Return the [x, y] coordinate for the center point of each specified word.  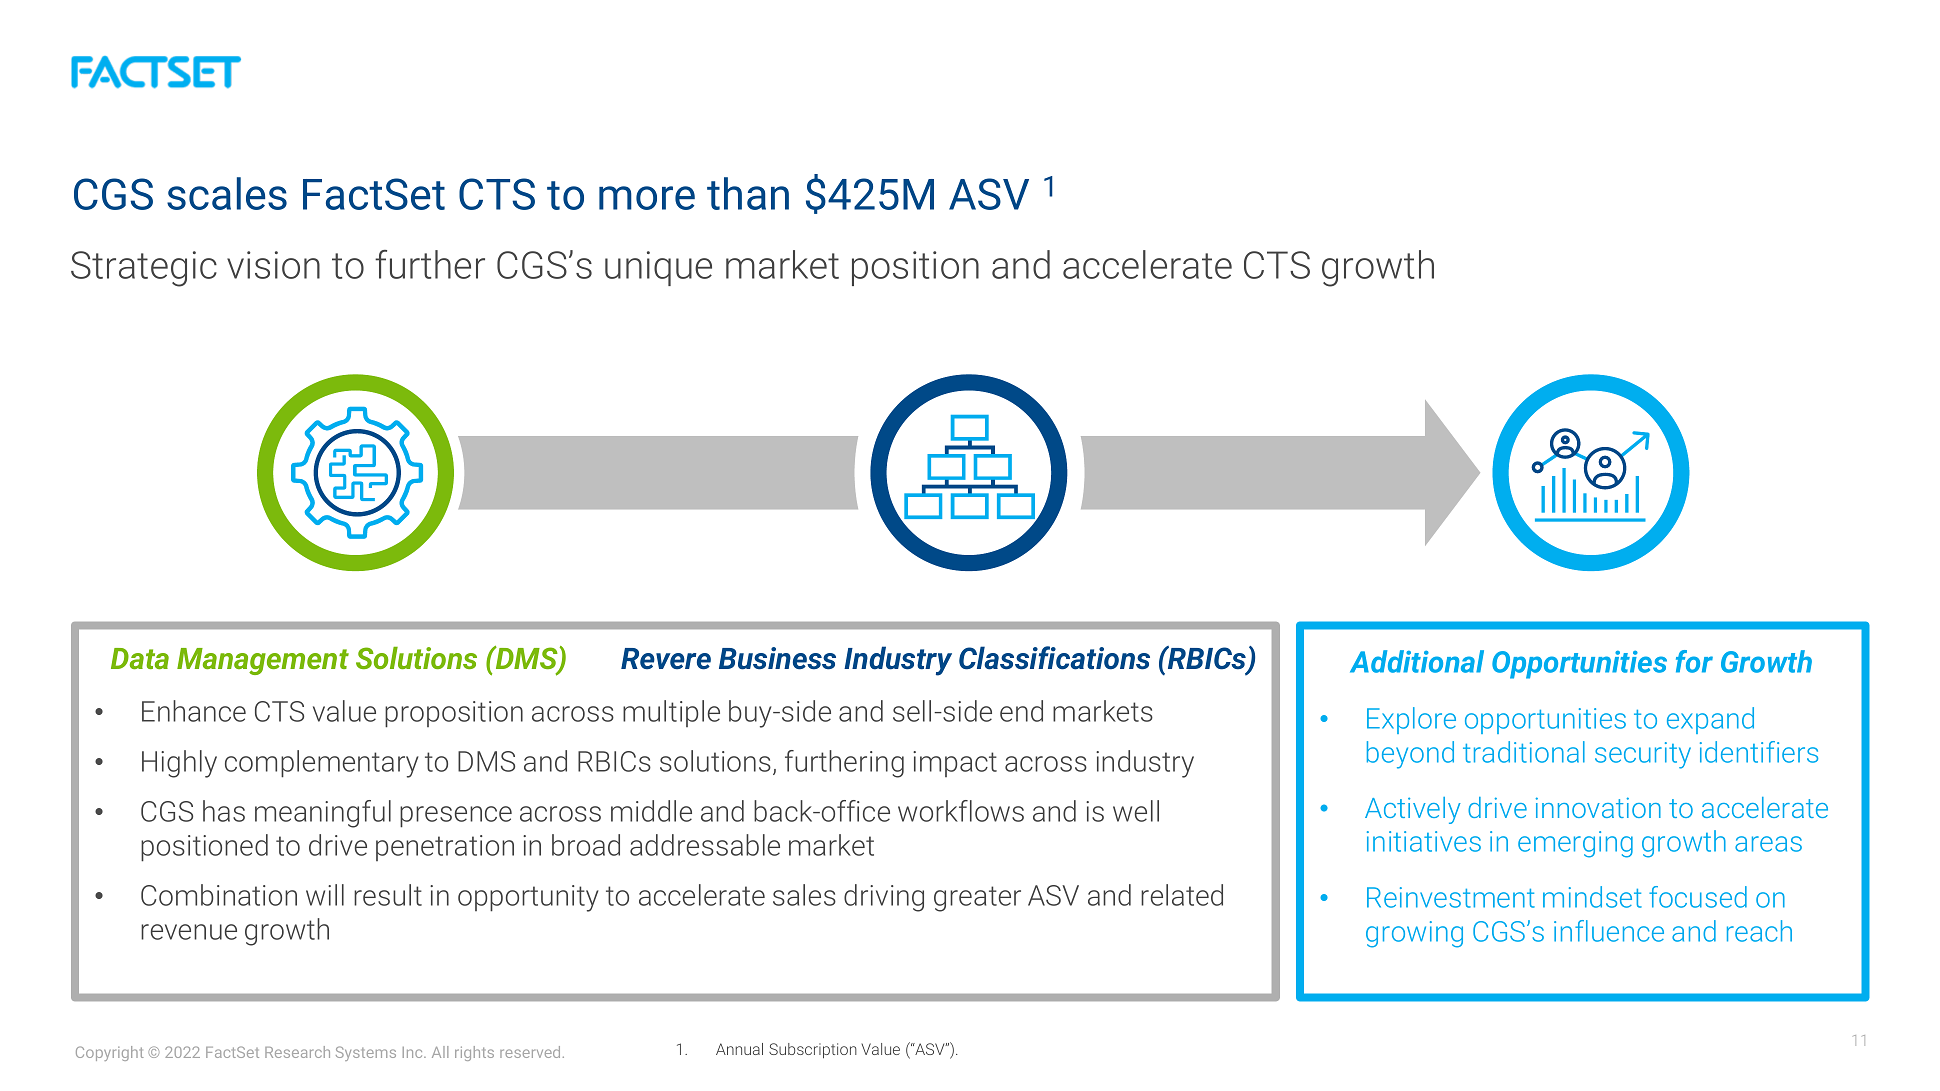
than [748, 193]
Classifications [1054, 658]
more [647, 198]
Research [297, 1052]
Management [263, 661]
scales [227, 193]
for [1694, 661]
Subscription [813, 1050]
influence [1609, 931]
